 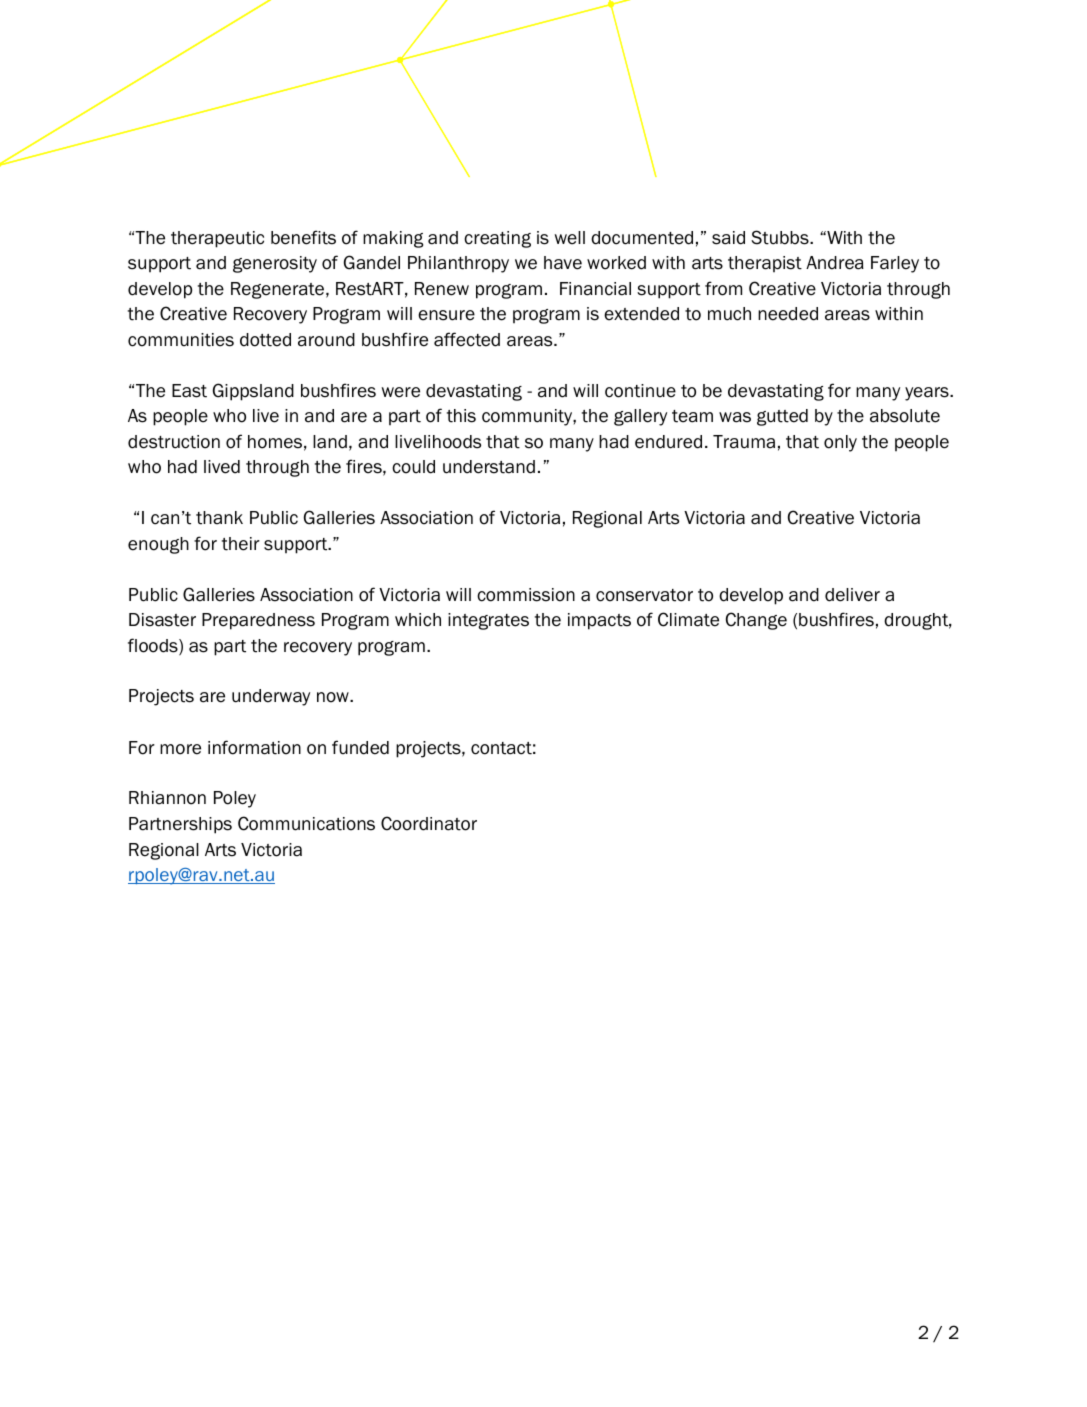 What do you see at coordinates (563, 263) in the screenshot?
I see `have` at bounding box center [563, 263].
